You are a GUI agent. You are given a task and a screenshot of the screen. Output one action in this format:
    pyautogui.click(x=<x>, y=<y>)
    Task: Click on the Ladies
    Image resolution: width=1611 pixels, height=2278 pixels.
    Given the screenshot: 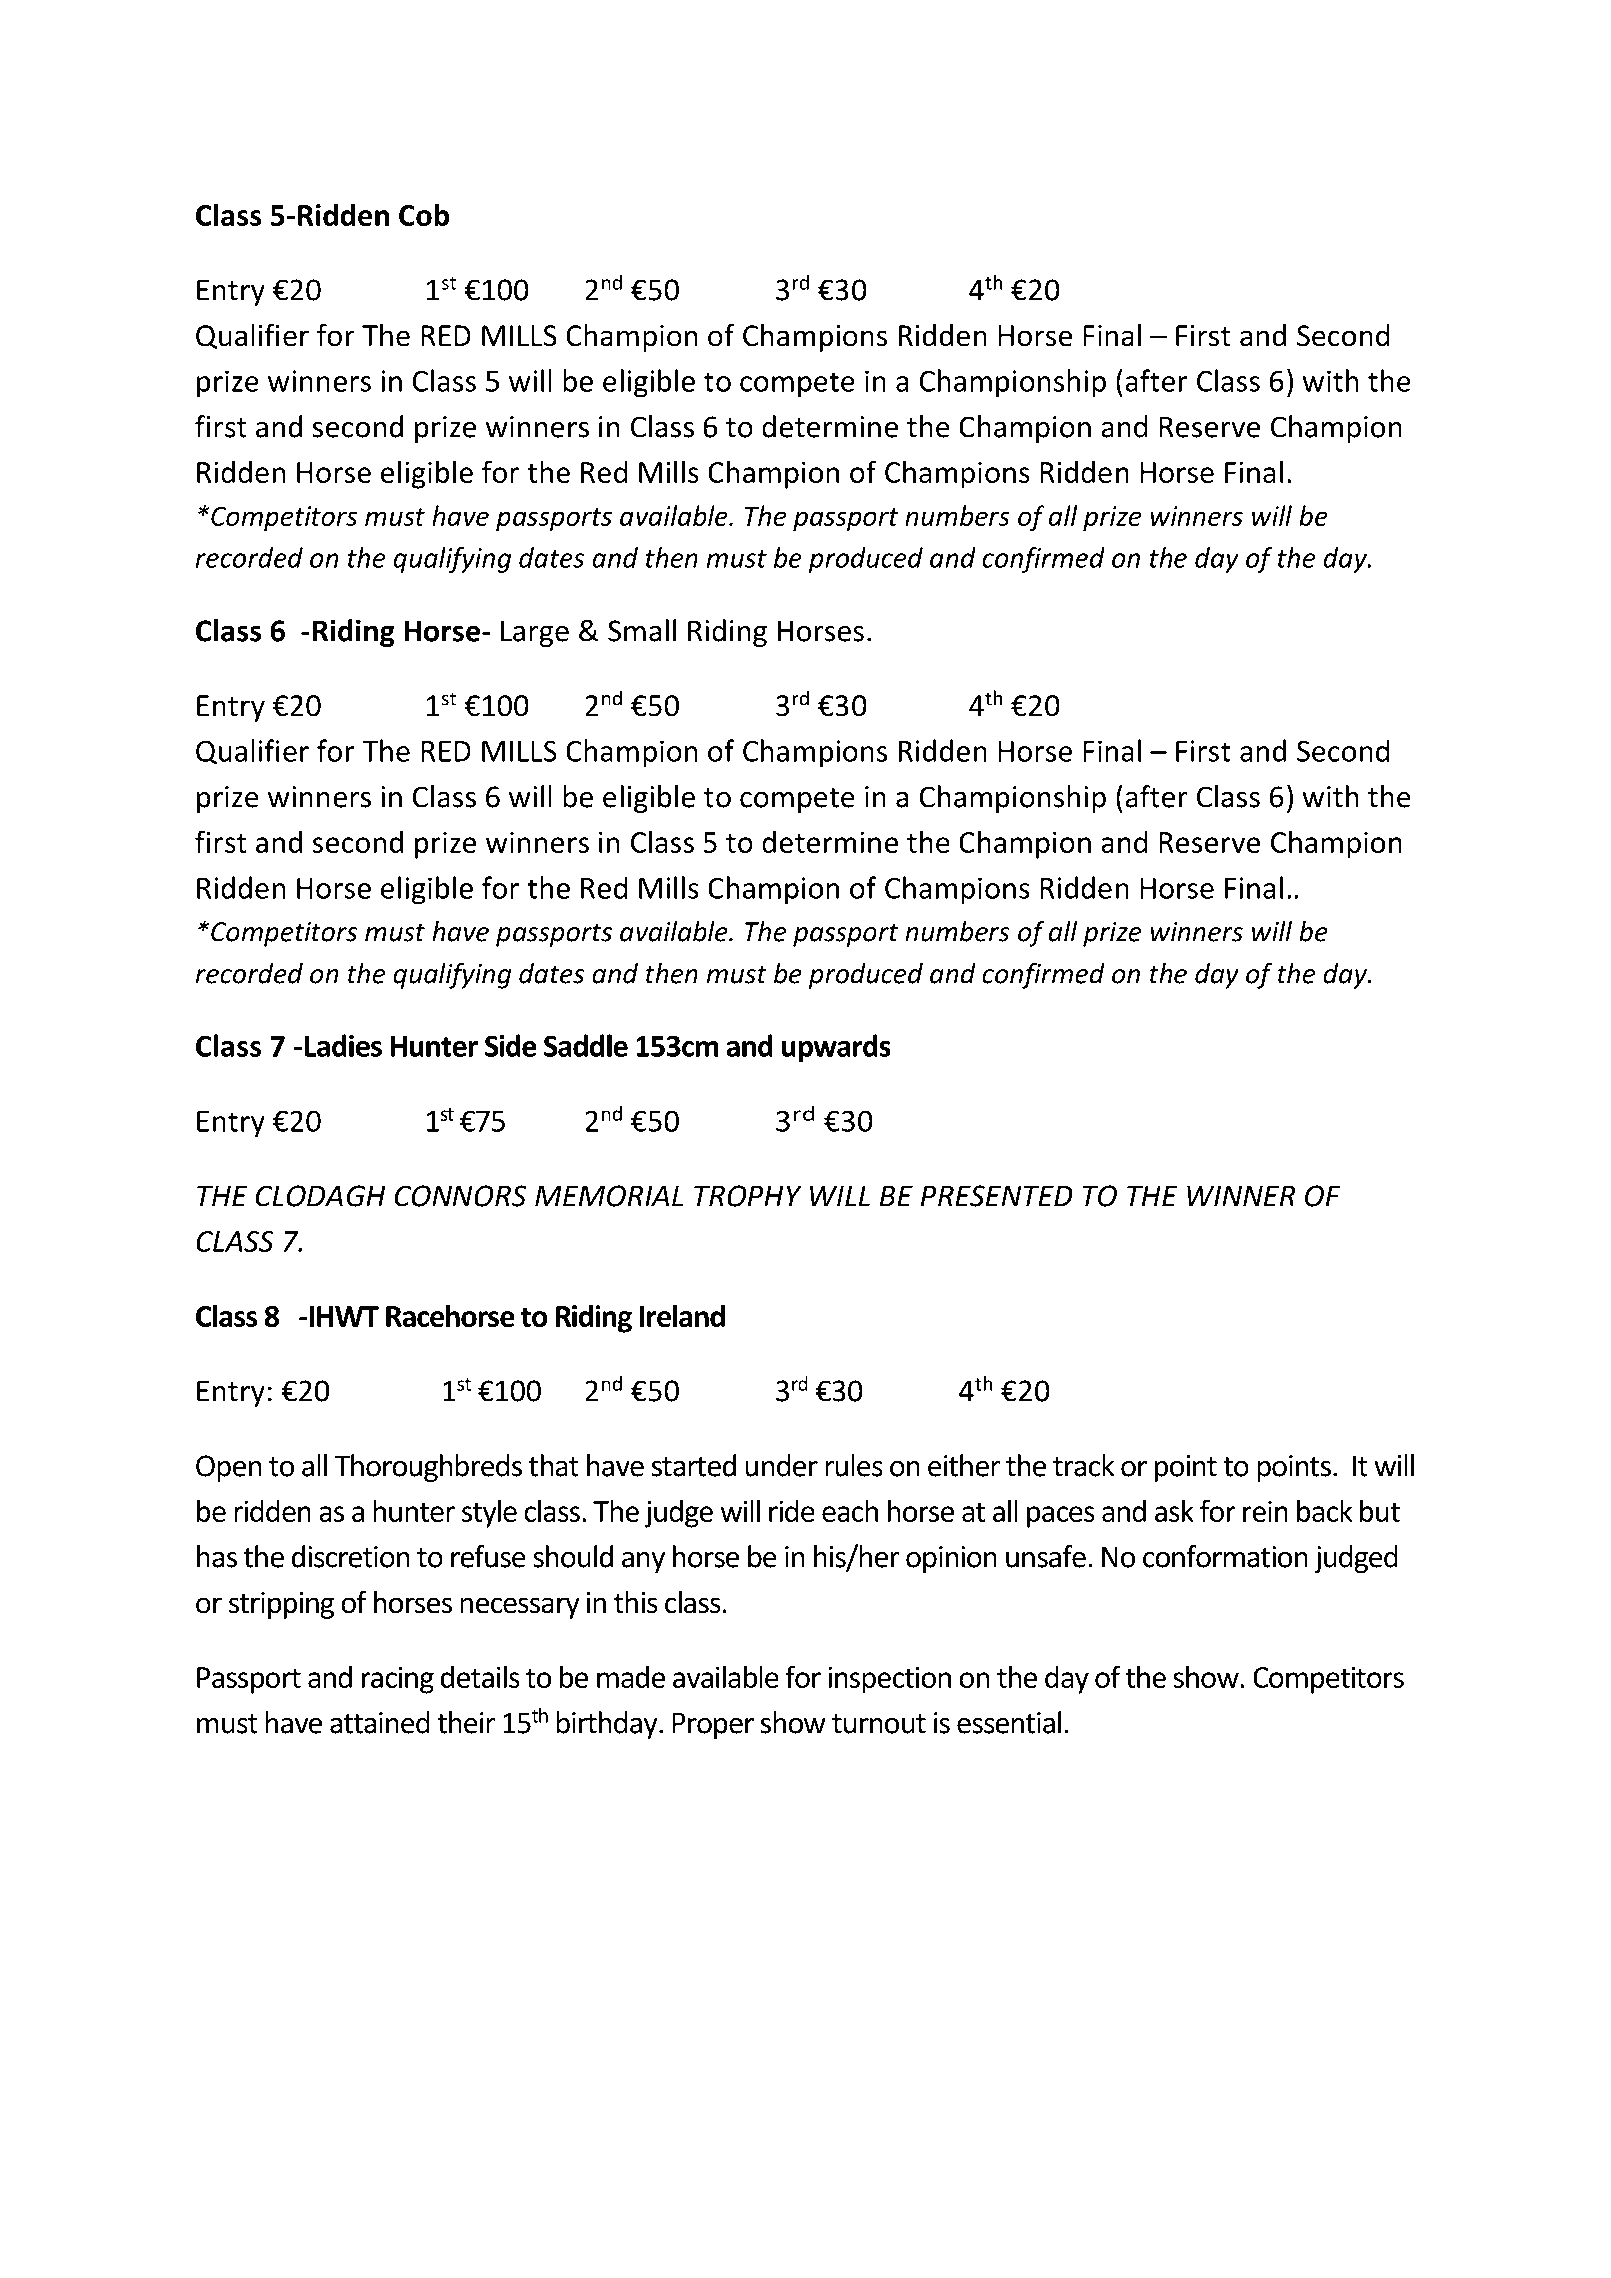 What is the action you would take?
    pyautogui.click(x=343, y=1045)
